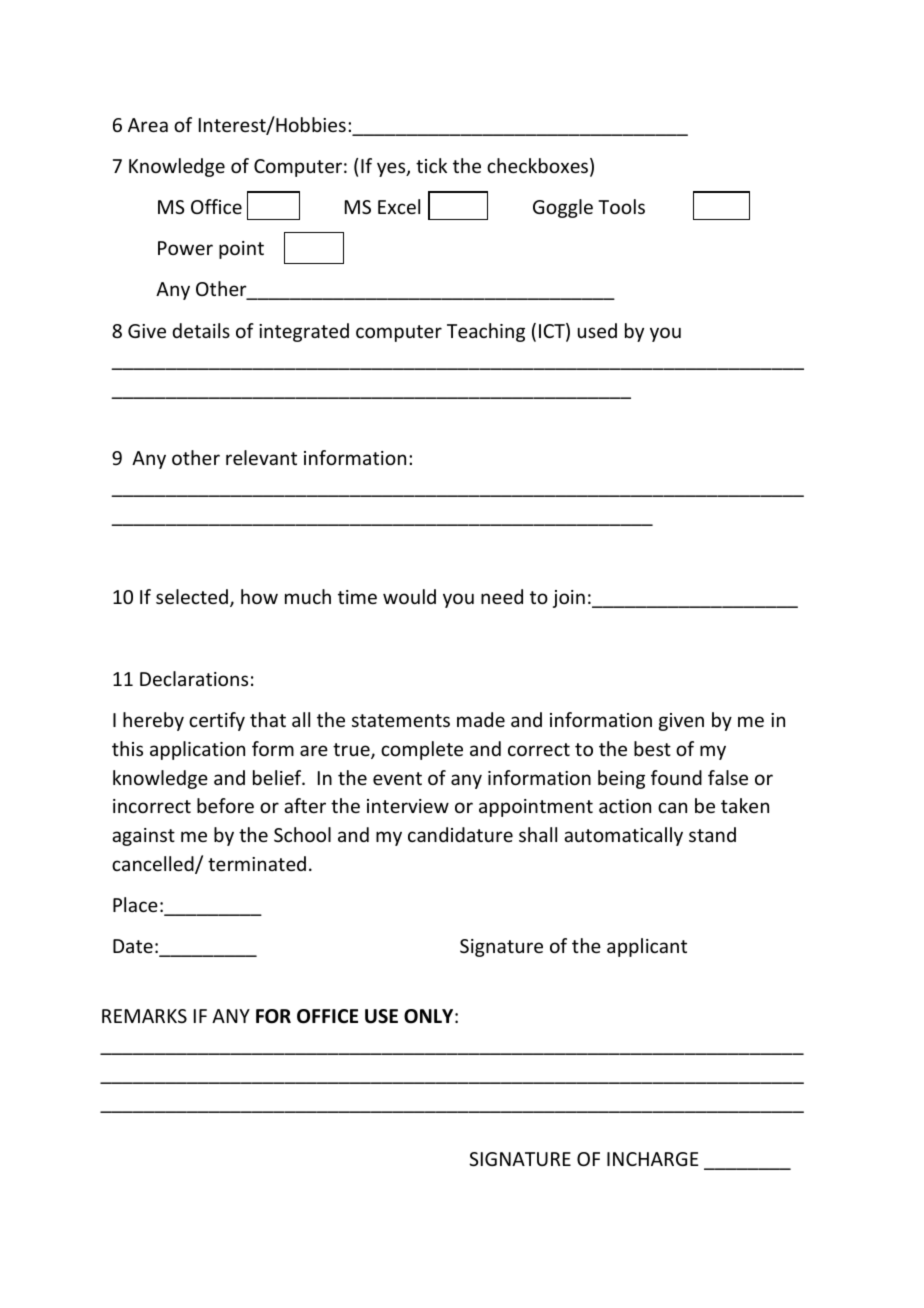  What do you see at coordinates (623, 836) in the page?
I see `automatically` at bounding box center [623, 836].
